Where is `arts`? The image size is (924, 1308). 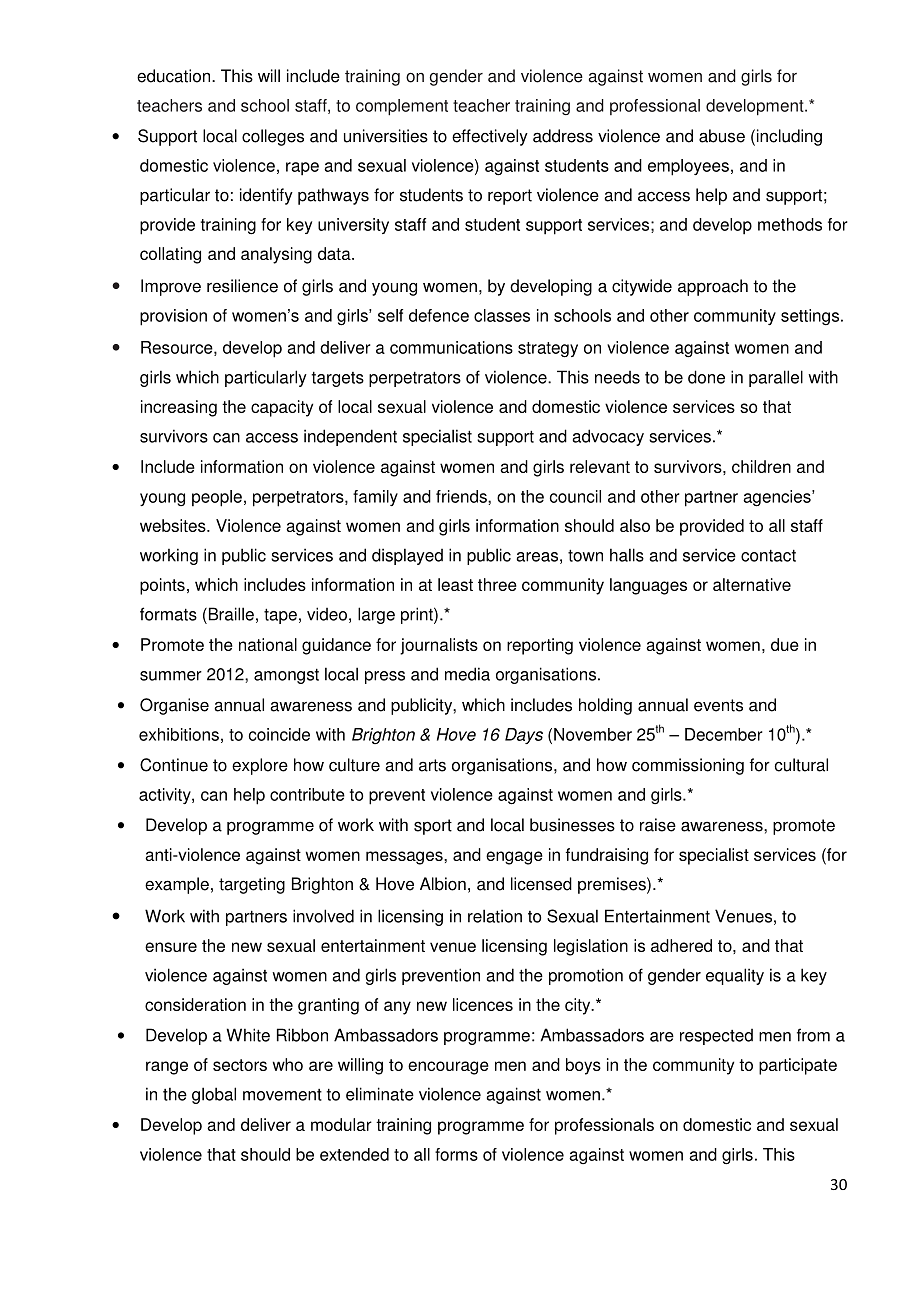
arts is located at coordinates (432, 765).
